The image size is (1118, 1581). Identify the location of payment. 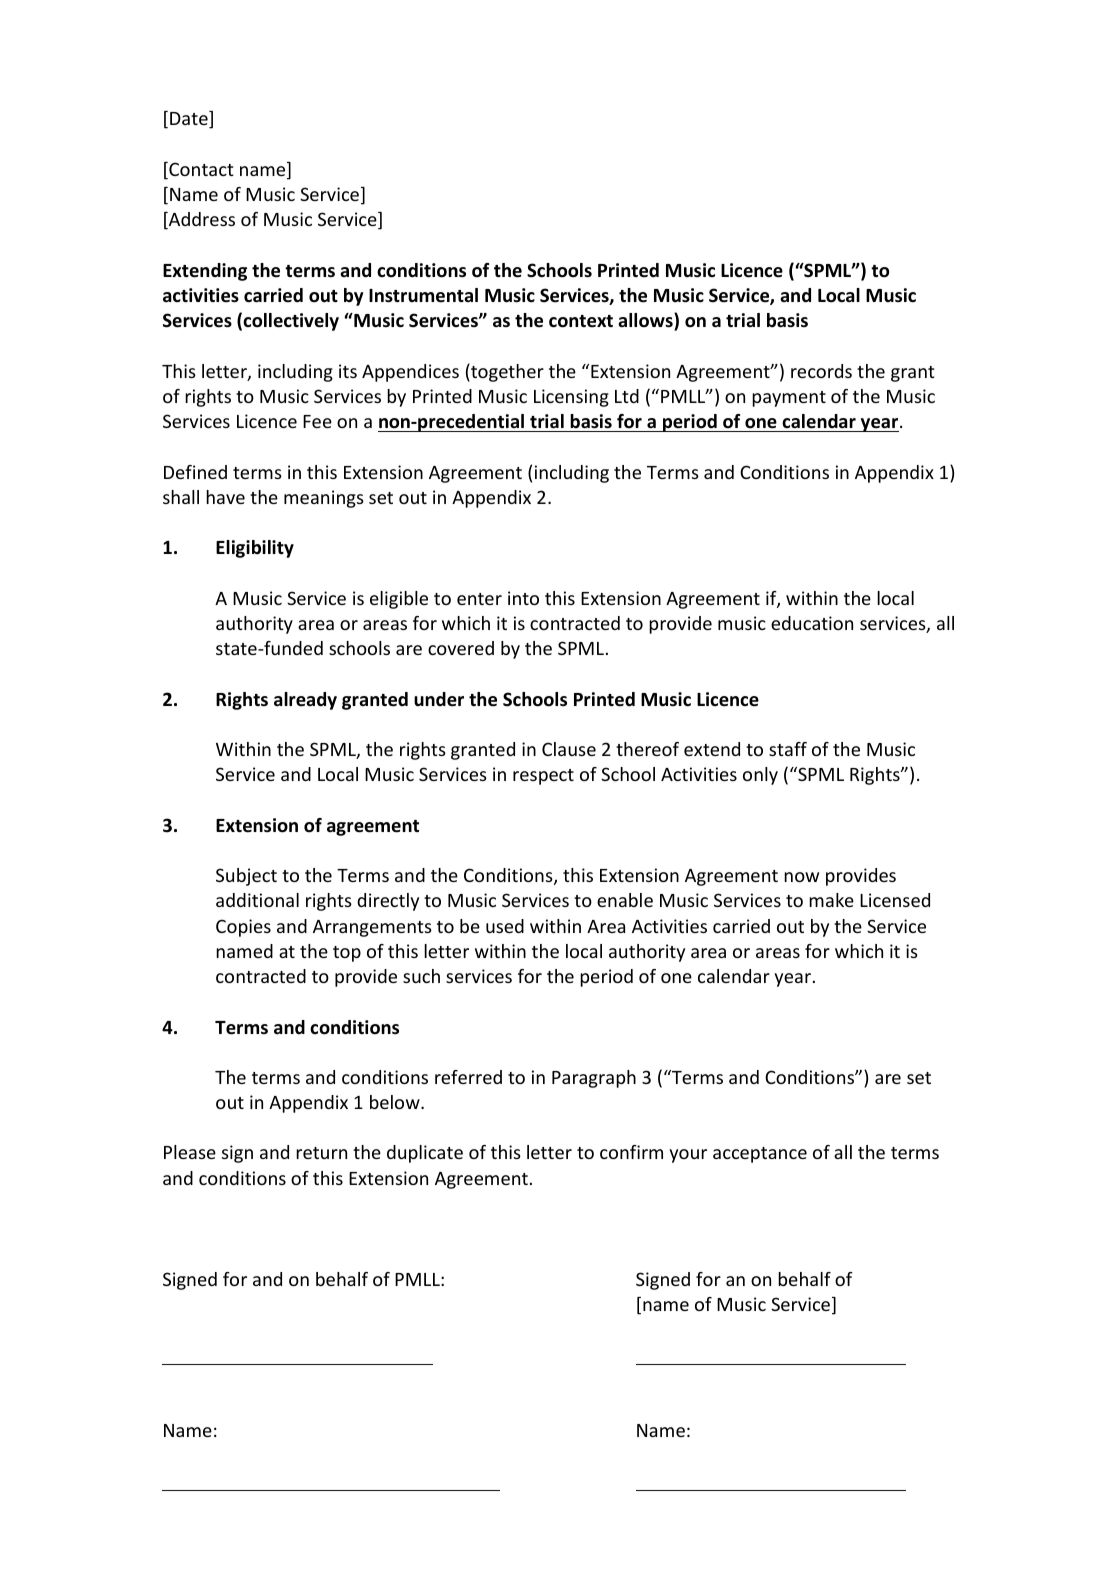
(789, 399).
